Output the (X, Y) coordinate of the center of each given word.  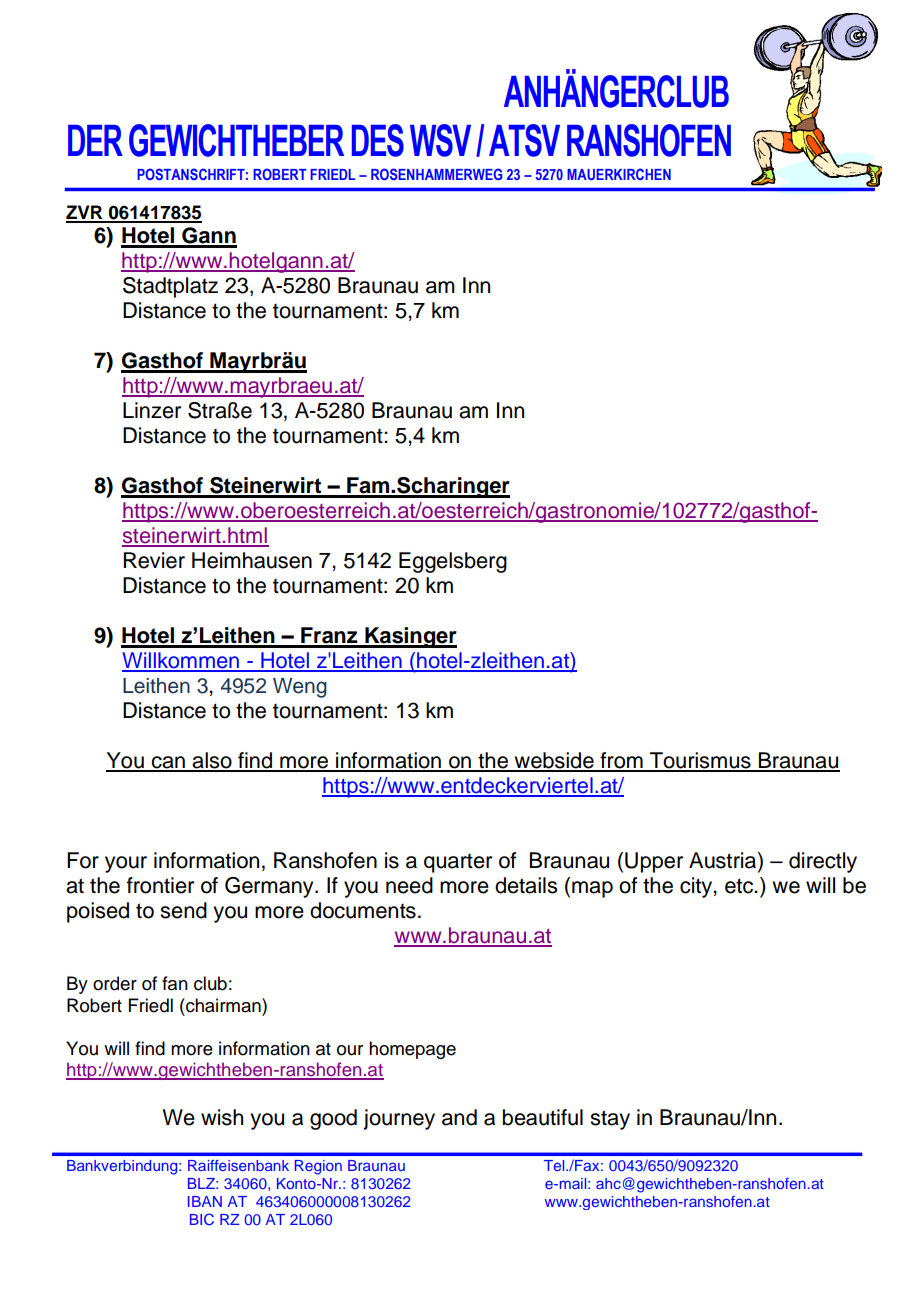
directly (823, 862)
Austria (724, 861)
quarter (458, 863)
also (212, 761)
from (621, 761)
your (126, 864)
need (409, 885)
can (168, 763)
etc (740, 886)
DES (378, 140)
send (183, 910)
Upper (654, 862)
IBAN (205, 1201)
